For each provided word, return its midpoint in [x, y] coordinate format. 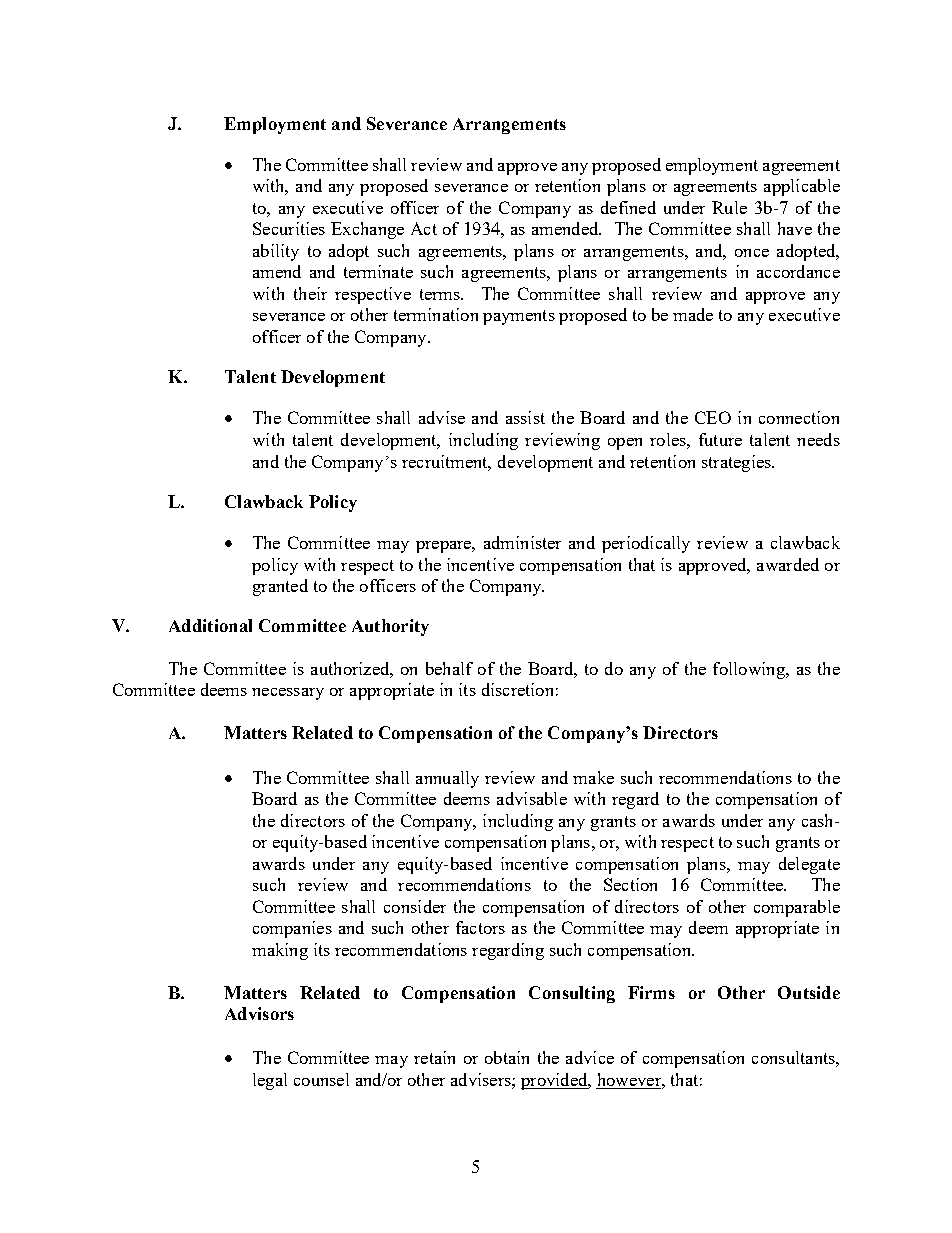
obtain [507, 1057]
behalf [449, 668]
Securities [289, 228]
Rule [729, 207]
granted [280, 587]
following [750, 670]
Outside [809, 992]
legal [270, 1081]
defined [628, 207]
